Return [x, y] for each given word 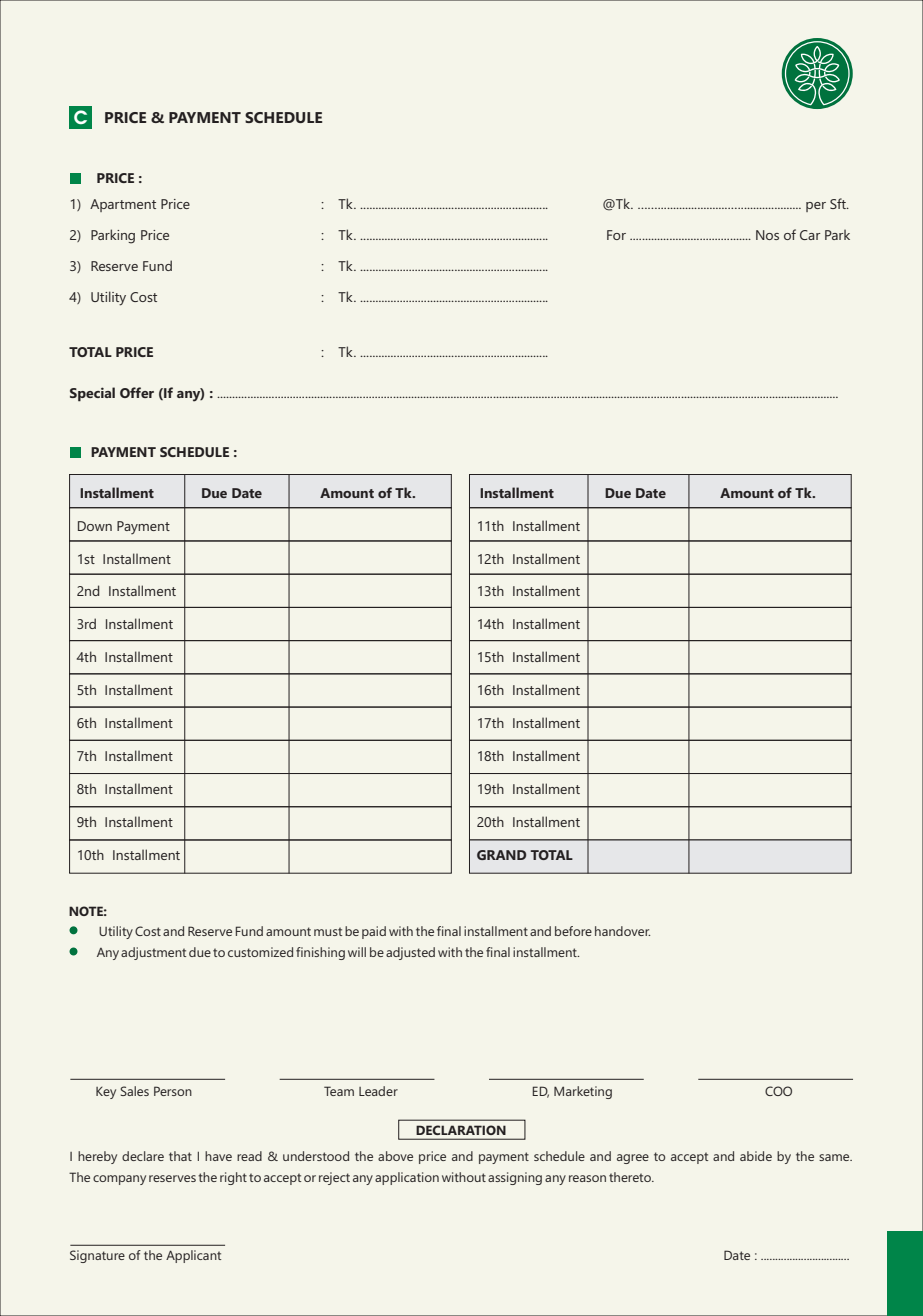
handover [622, 931]
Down [95, 526]
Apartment [123, 205]
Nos [767, 235]
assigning [515, 1178]
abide [756, 1156]
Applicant [193, 1256]
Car [810, 235]
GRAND [501, 855]
